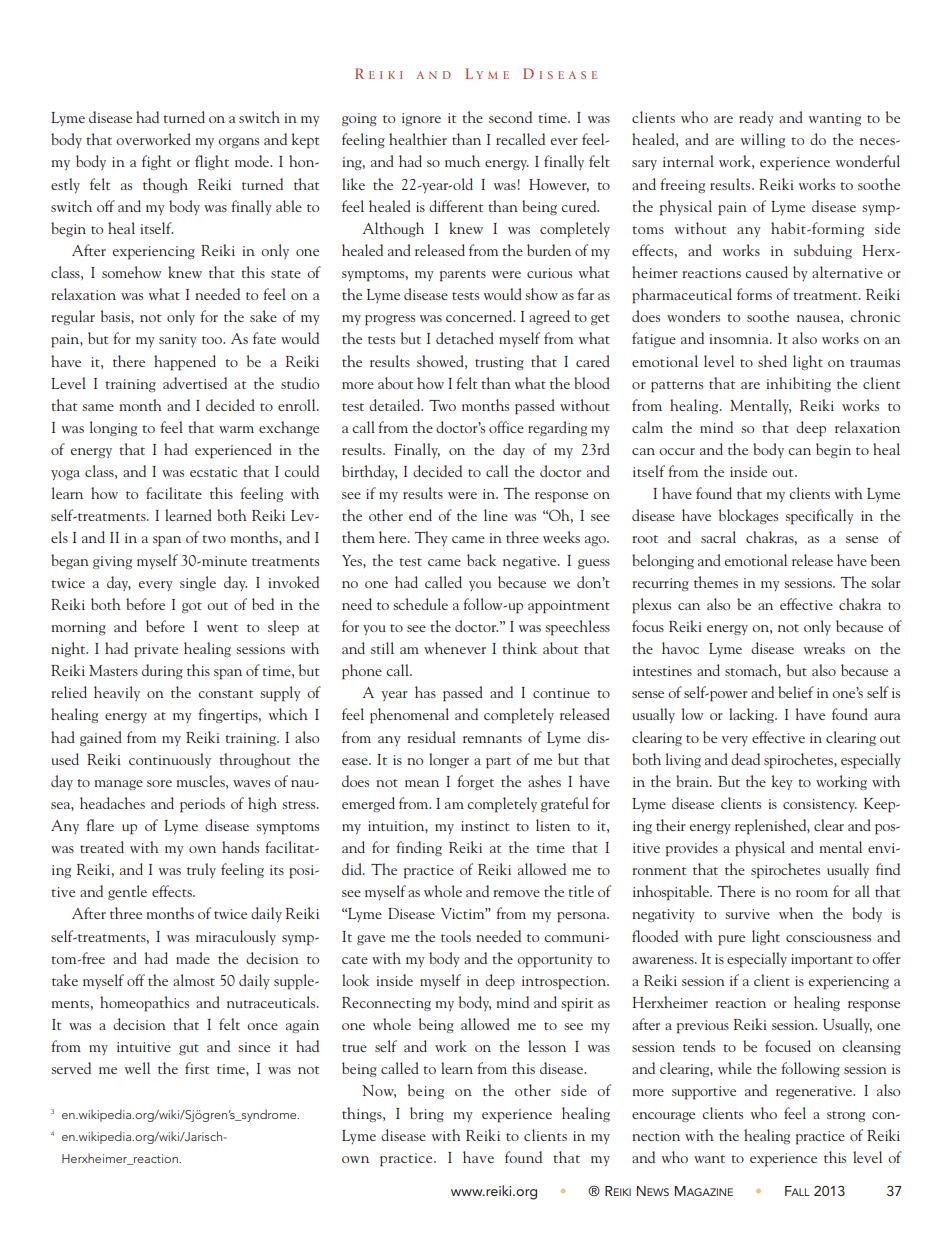 This document has width=952, height=1237. What do you see at coordinates (763, 140) in the document?
I see `willing` at bounding box center [763, 140].
